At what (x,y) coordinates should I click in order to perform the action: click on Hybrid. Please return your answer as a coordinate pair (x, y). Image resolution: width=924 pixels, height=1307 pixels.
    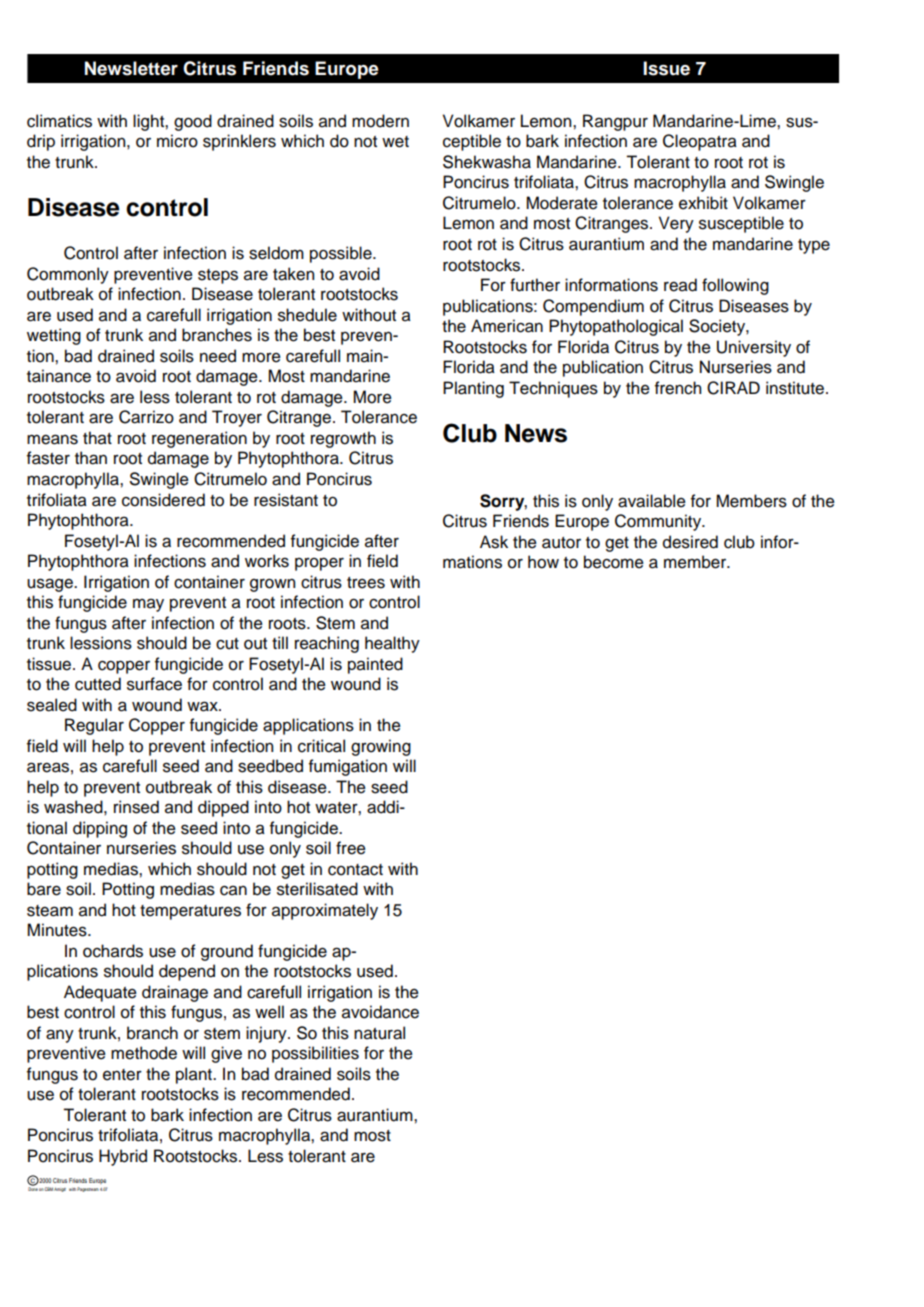
    Looking at the image, I should click on (123, 1157).
